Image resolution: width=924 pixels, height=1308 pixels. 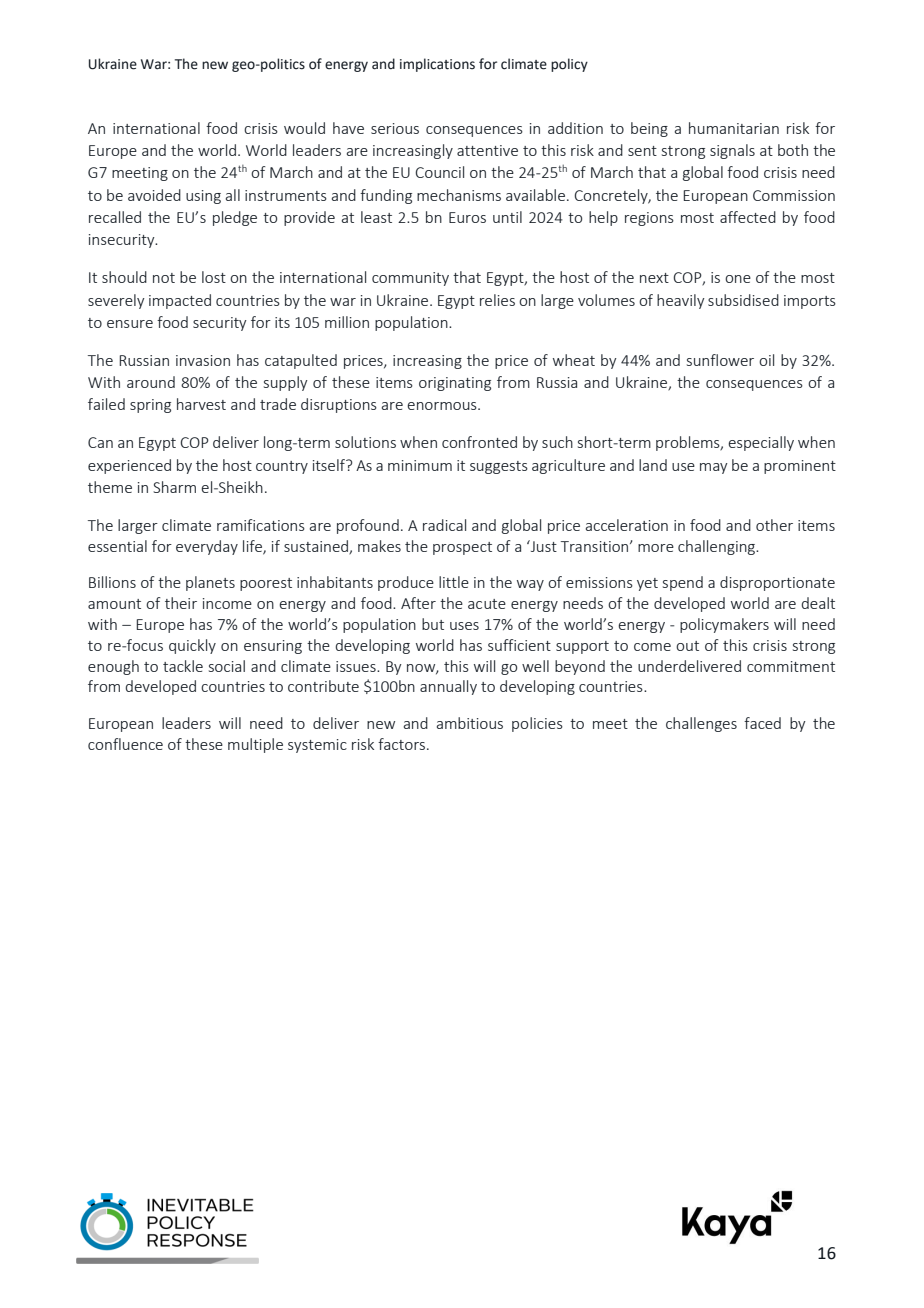 What do you see at coordinates (304, 128) in the image?
I see `would` at bounding box center [304, 128].
